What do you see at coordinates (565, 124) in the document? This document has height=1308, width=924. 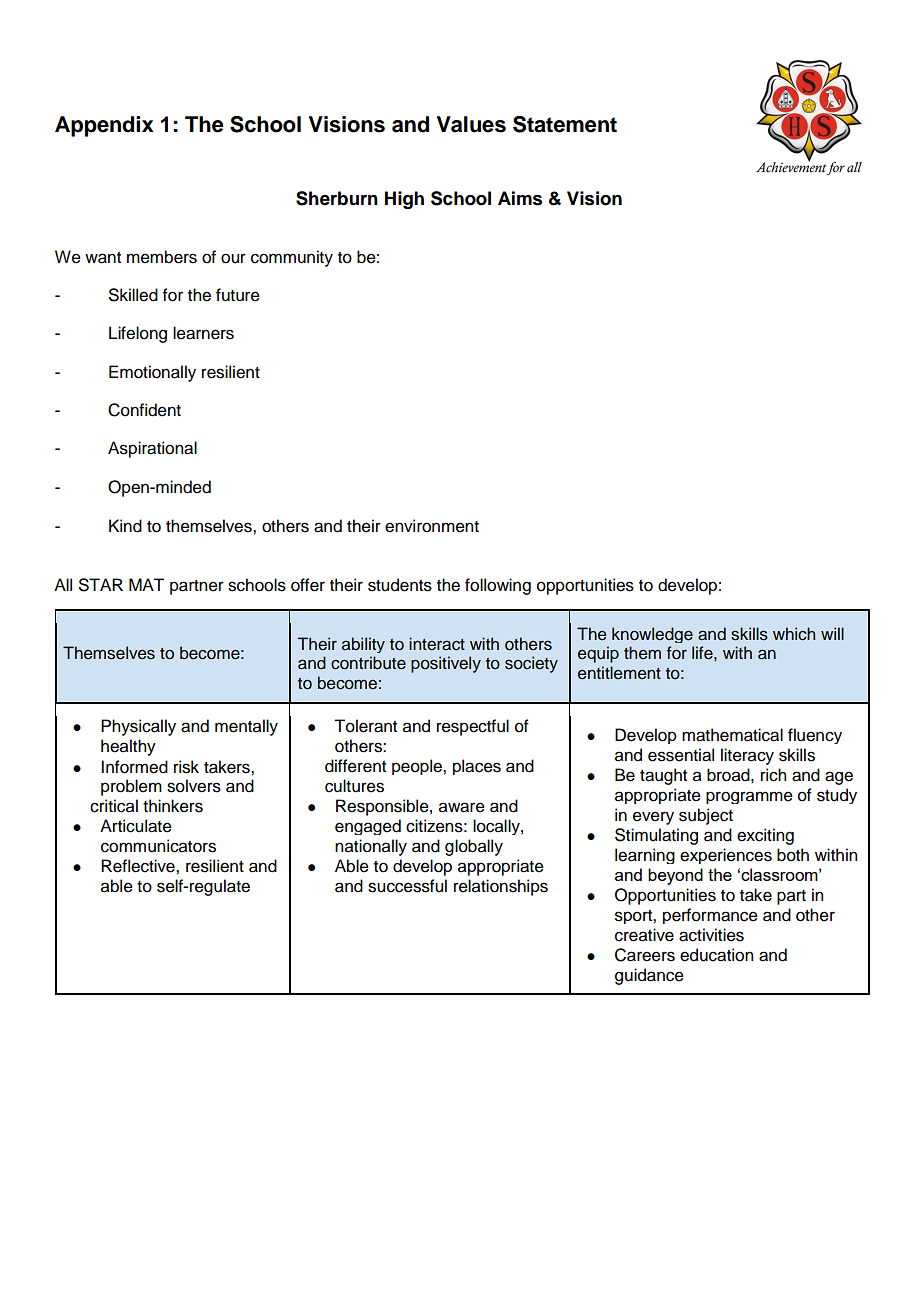 I see `Statement` at bounding box center [565, 124].
